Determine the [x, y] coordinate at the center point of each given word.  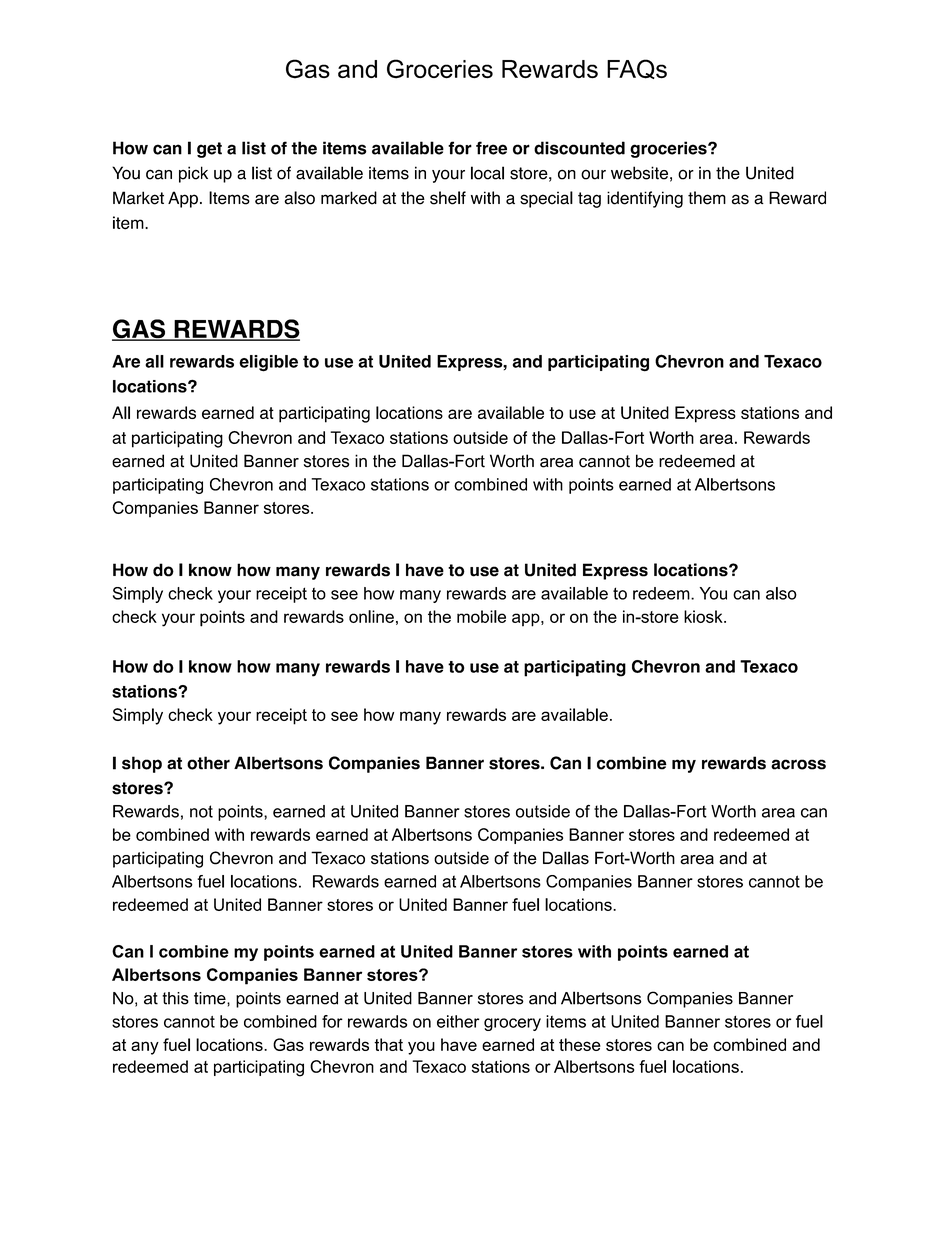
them [707, 198]
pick [193, 174]
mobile [481, 616]
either [458, 1021]
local [487, 173]
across [798, 764]
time [211, 998]
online [371, 616]
